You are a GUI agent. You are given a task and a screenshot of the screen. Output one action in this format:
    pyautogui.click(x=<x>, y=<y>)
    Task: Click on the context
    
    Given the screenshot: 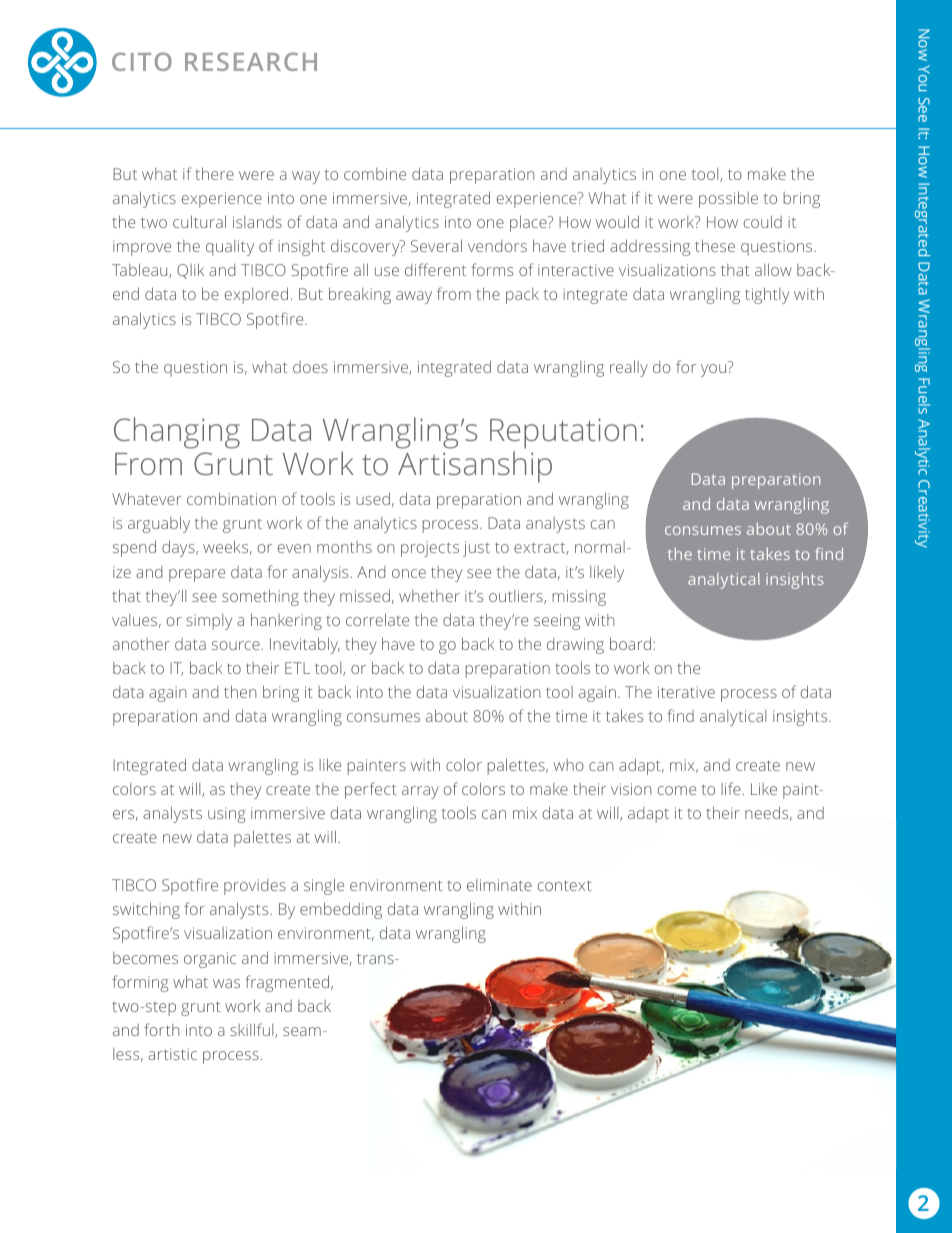 What is the action you would take?
    pyautogui.click(x=565, y=885)
